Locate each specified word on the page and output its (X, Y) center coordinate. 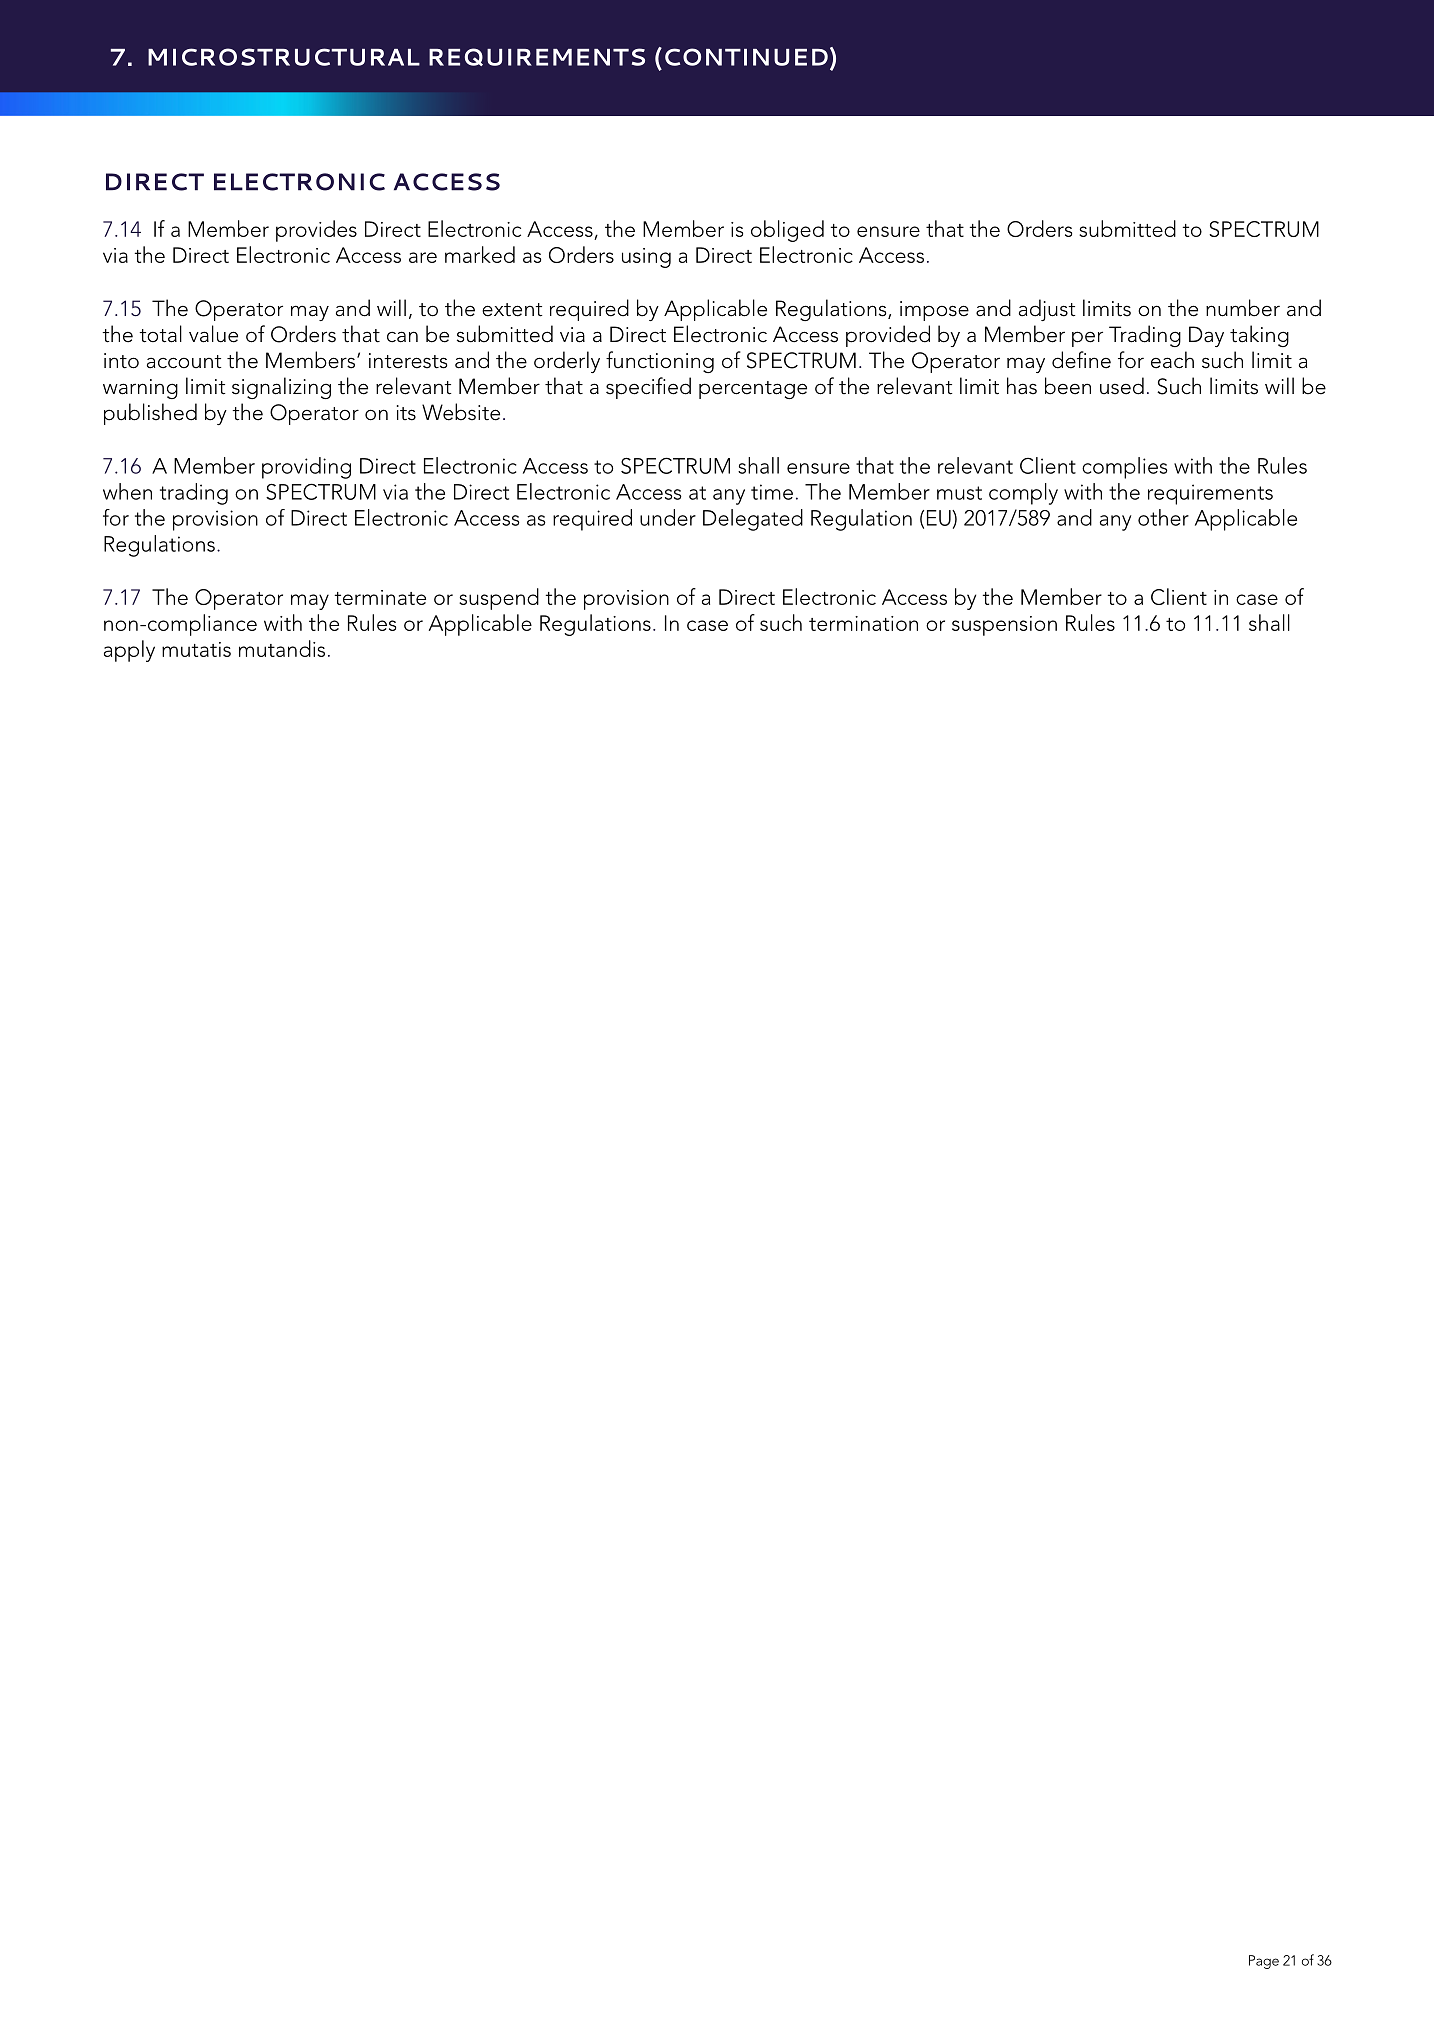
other (1163, 517)
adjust (1047, 310)
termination (863, 623)
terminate (380, 597)
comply (1023, 494)
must (959, 493)
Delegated (753, 520)
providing (306, 468)
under (668, 517)
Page (1264, 1962)
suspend (499, 599)
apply (129, 651)
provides (316, 231)
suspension (1004, 626)
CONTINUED (746, 57)
